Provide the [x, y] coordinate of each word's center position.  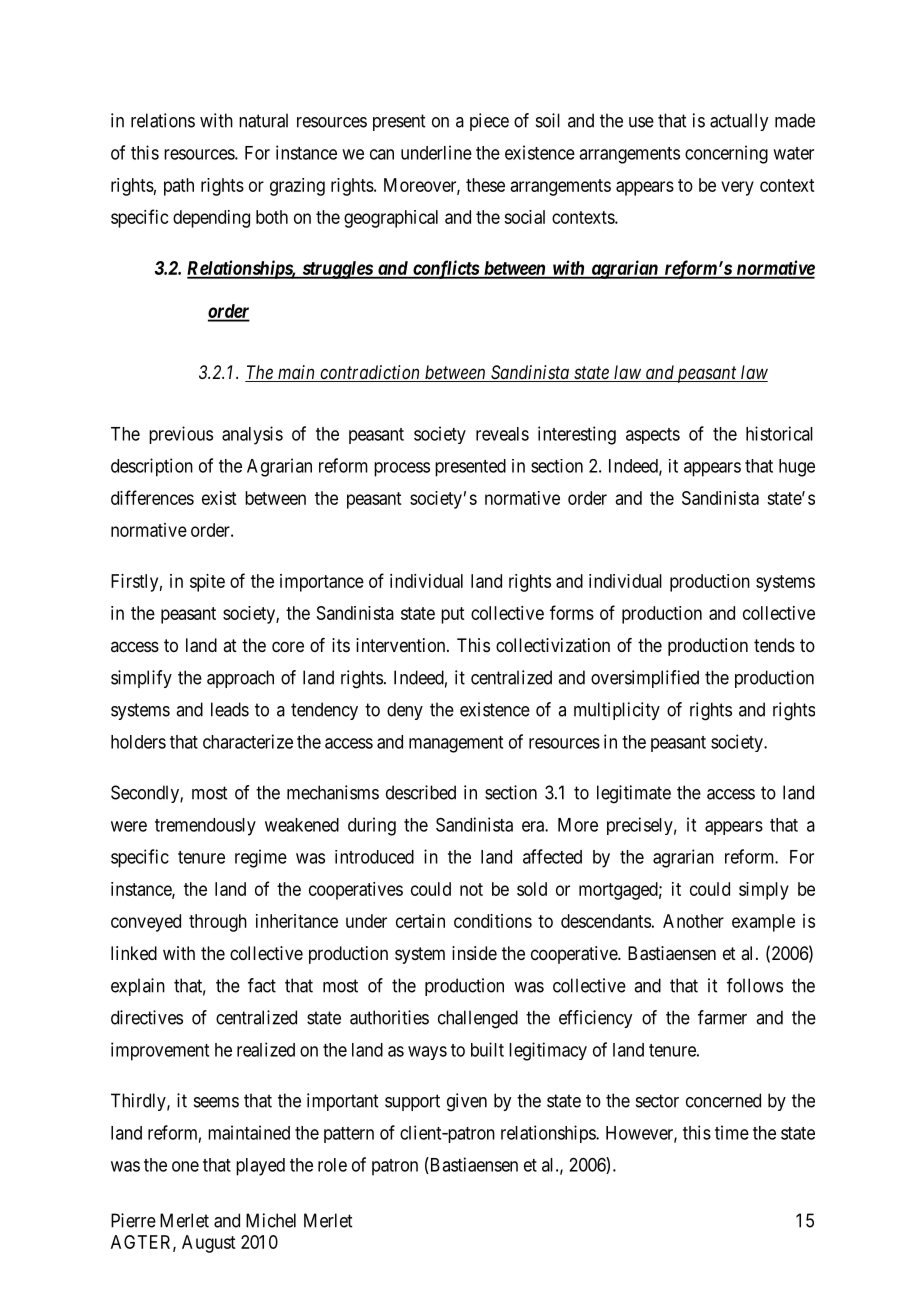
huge [797, 468]
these [485, 185]
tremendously [205, 827]
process [402, 469]
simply [764, 891]
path [179, 187]
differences [152, 497]
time [732, 1132]
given [467, 1102]
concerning [726, 154]
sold [532, 889]
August [208, 1244]
